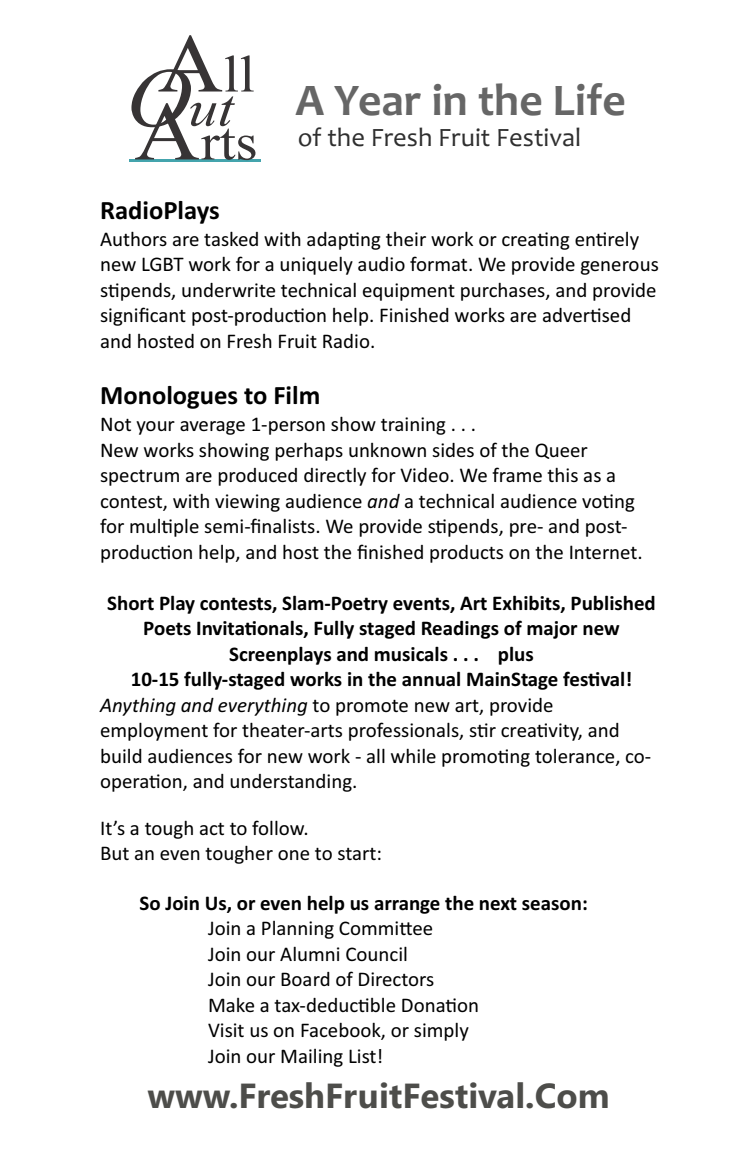 The height and width of the screenshot is (1163, 753). I want to click on Internet, so click(603, 552).
